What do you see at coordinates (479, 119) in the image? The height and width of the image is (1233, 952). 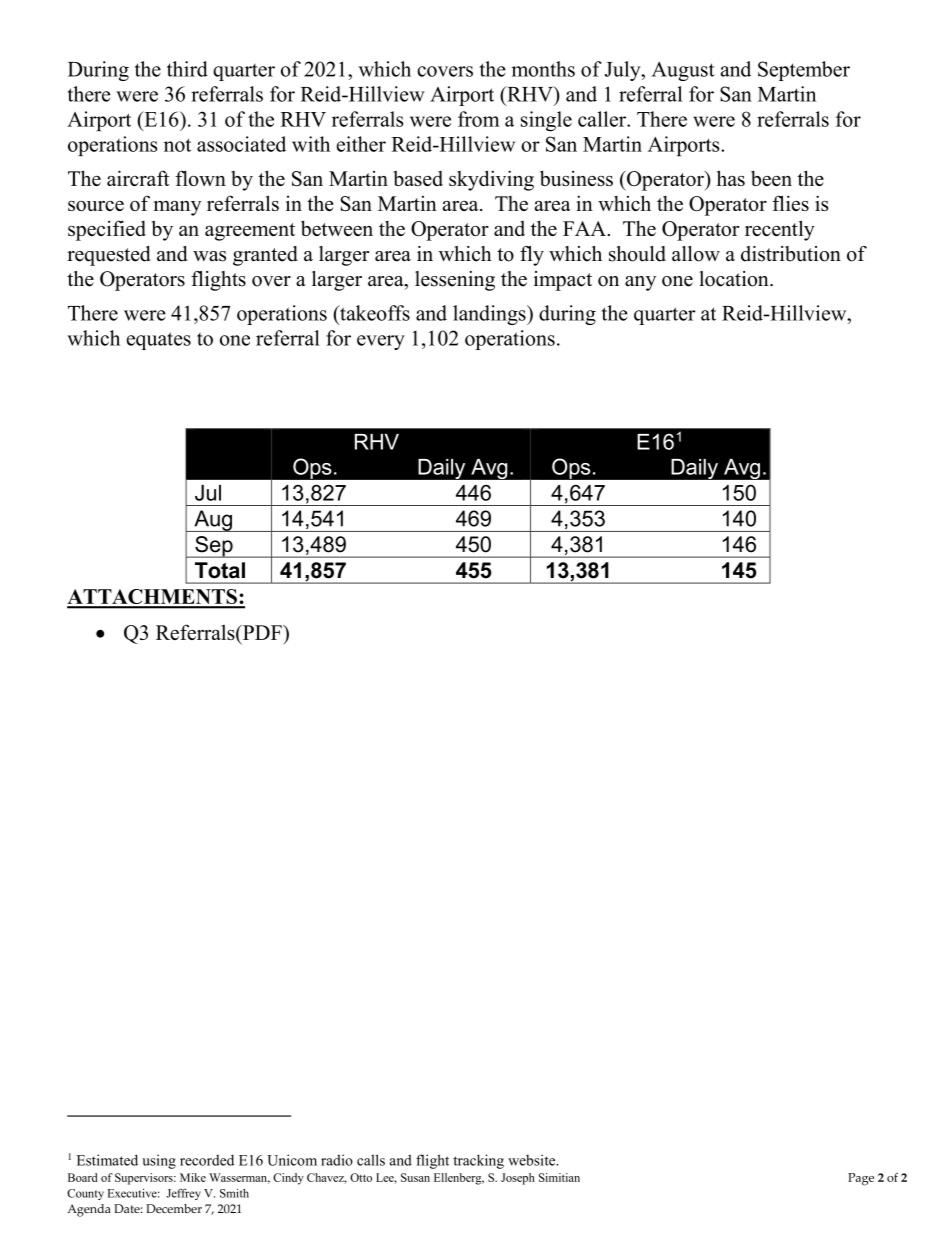 I see `from` at bounding box center [479, 119].
